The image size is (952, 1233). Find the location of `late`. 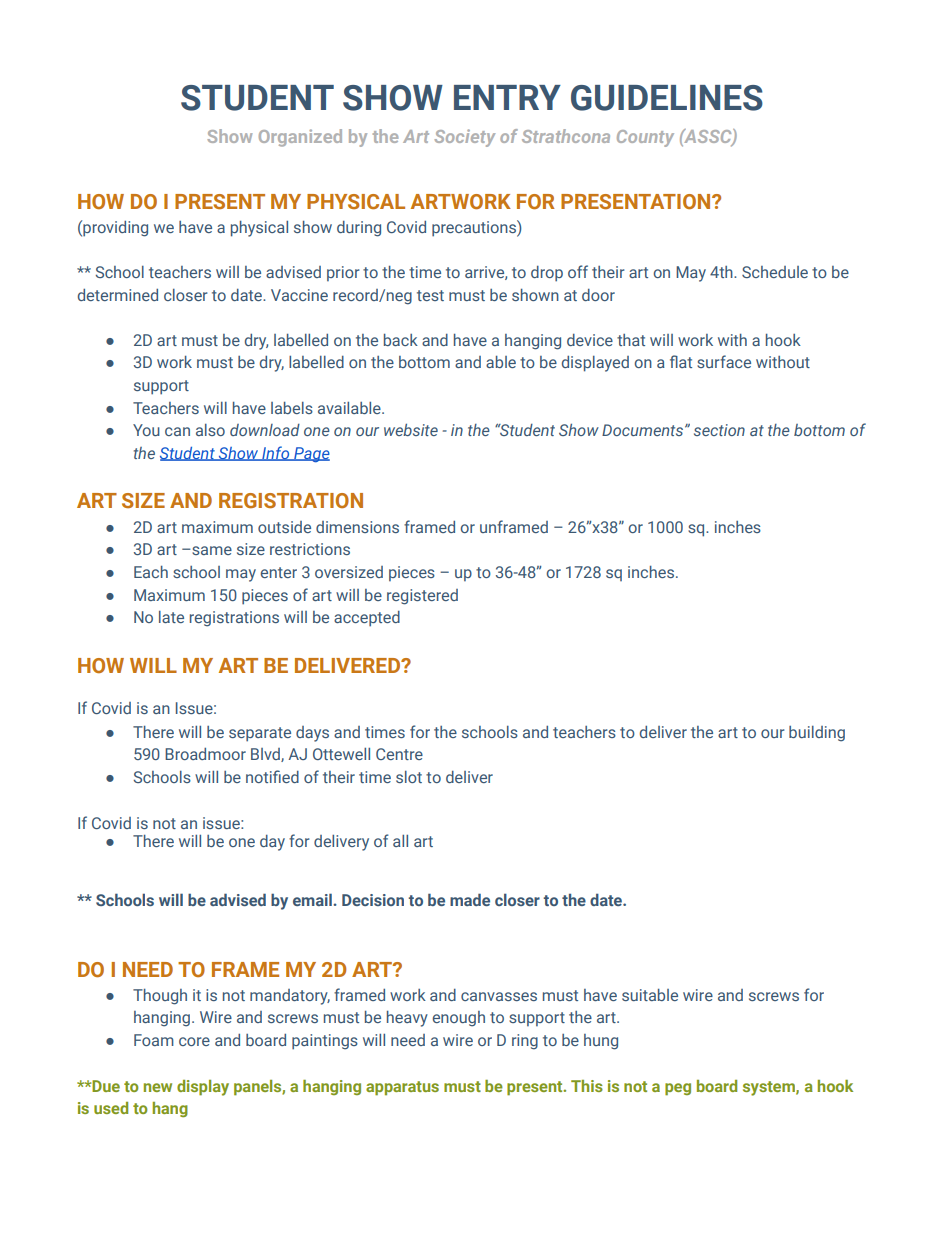

late is located at coordinates (171, 617).
